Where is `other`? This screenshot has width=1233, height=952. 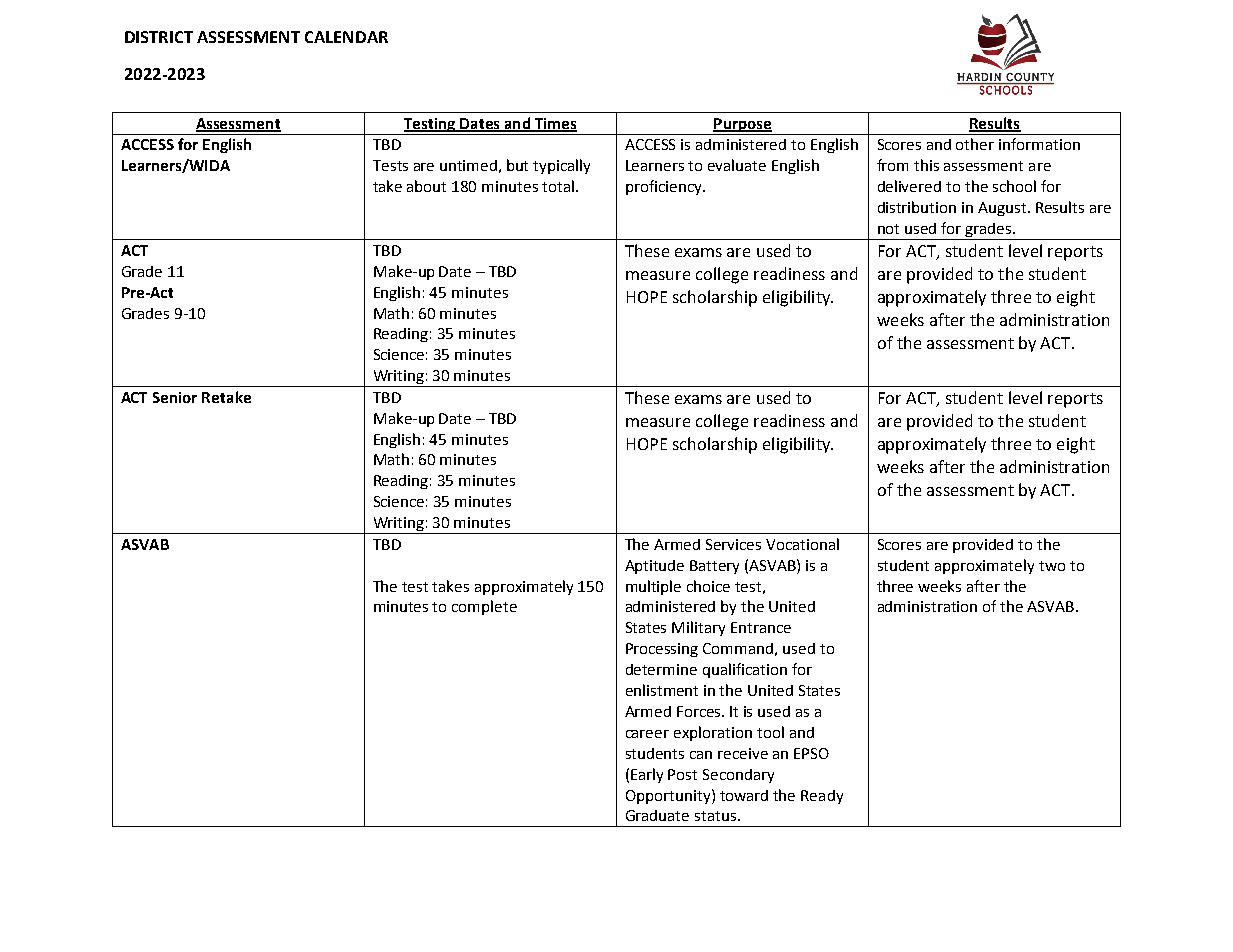 other is located at coordinates (975, 144).
